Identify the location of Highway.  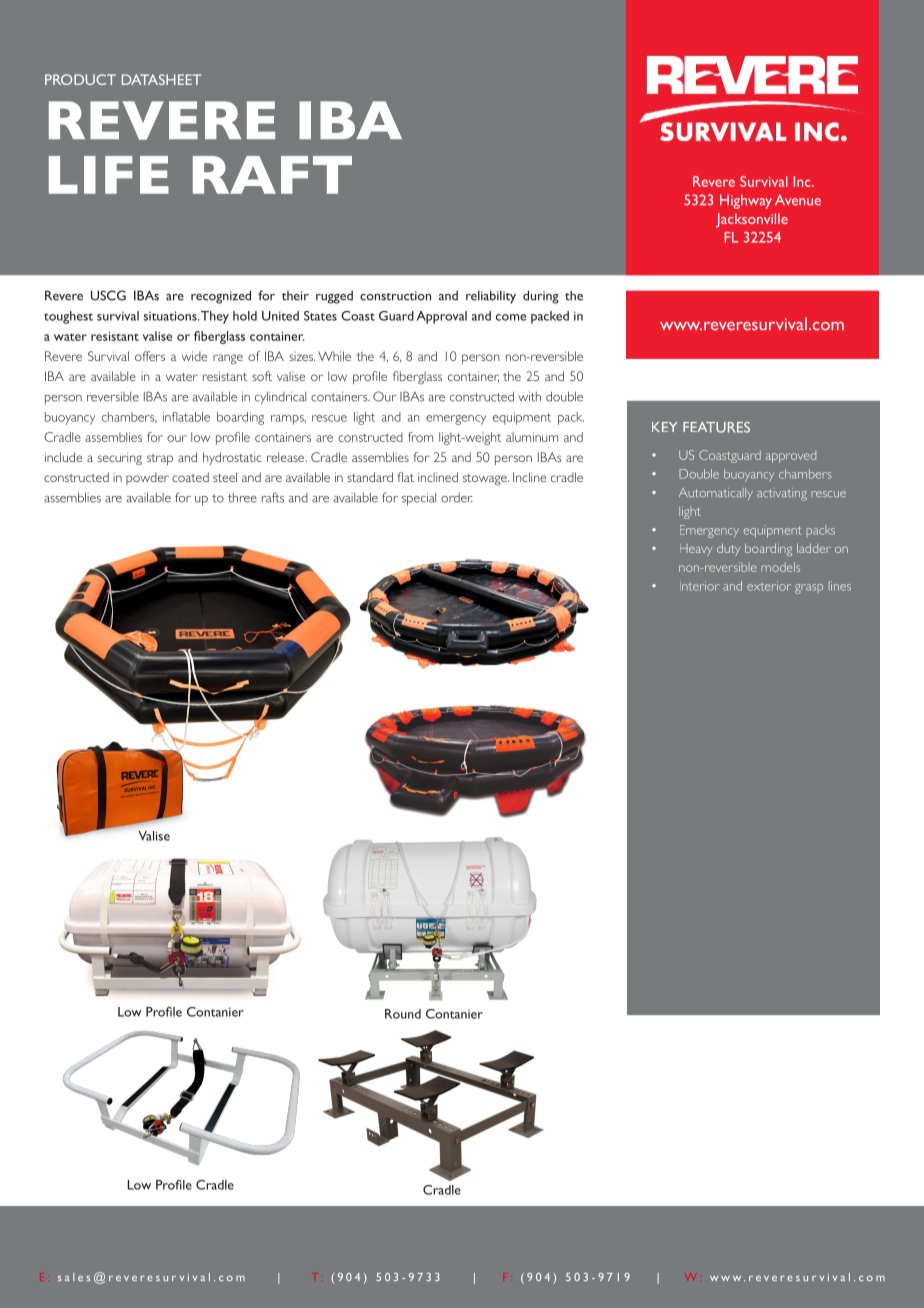
(746, 201).
